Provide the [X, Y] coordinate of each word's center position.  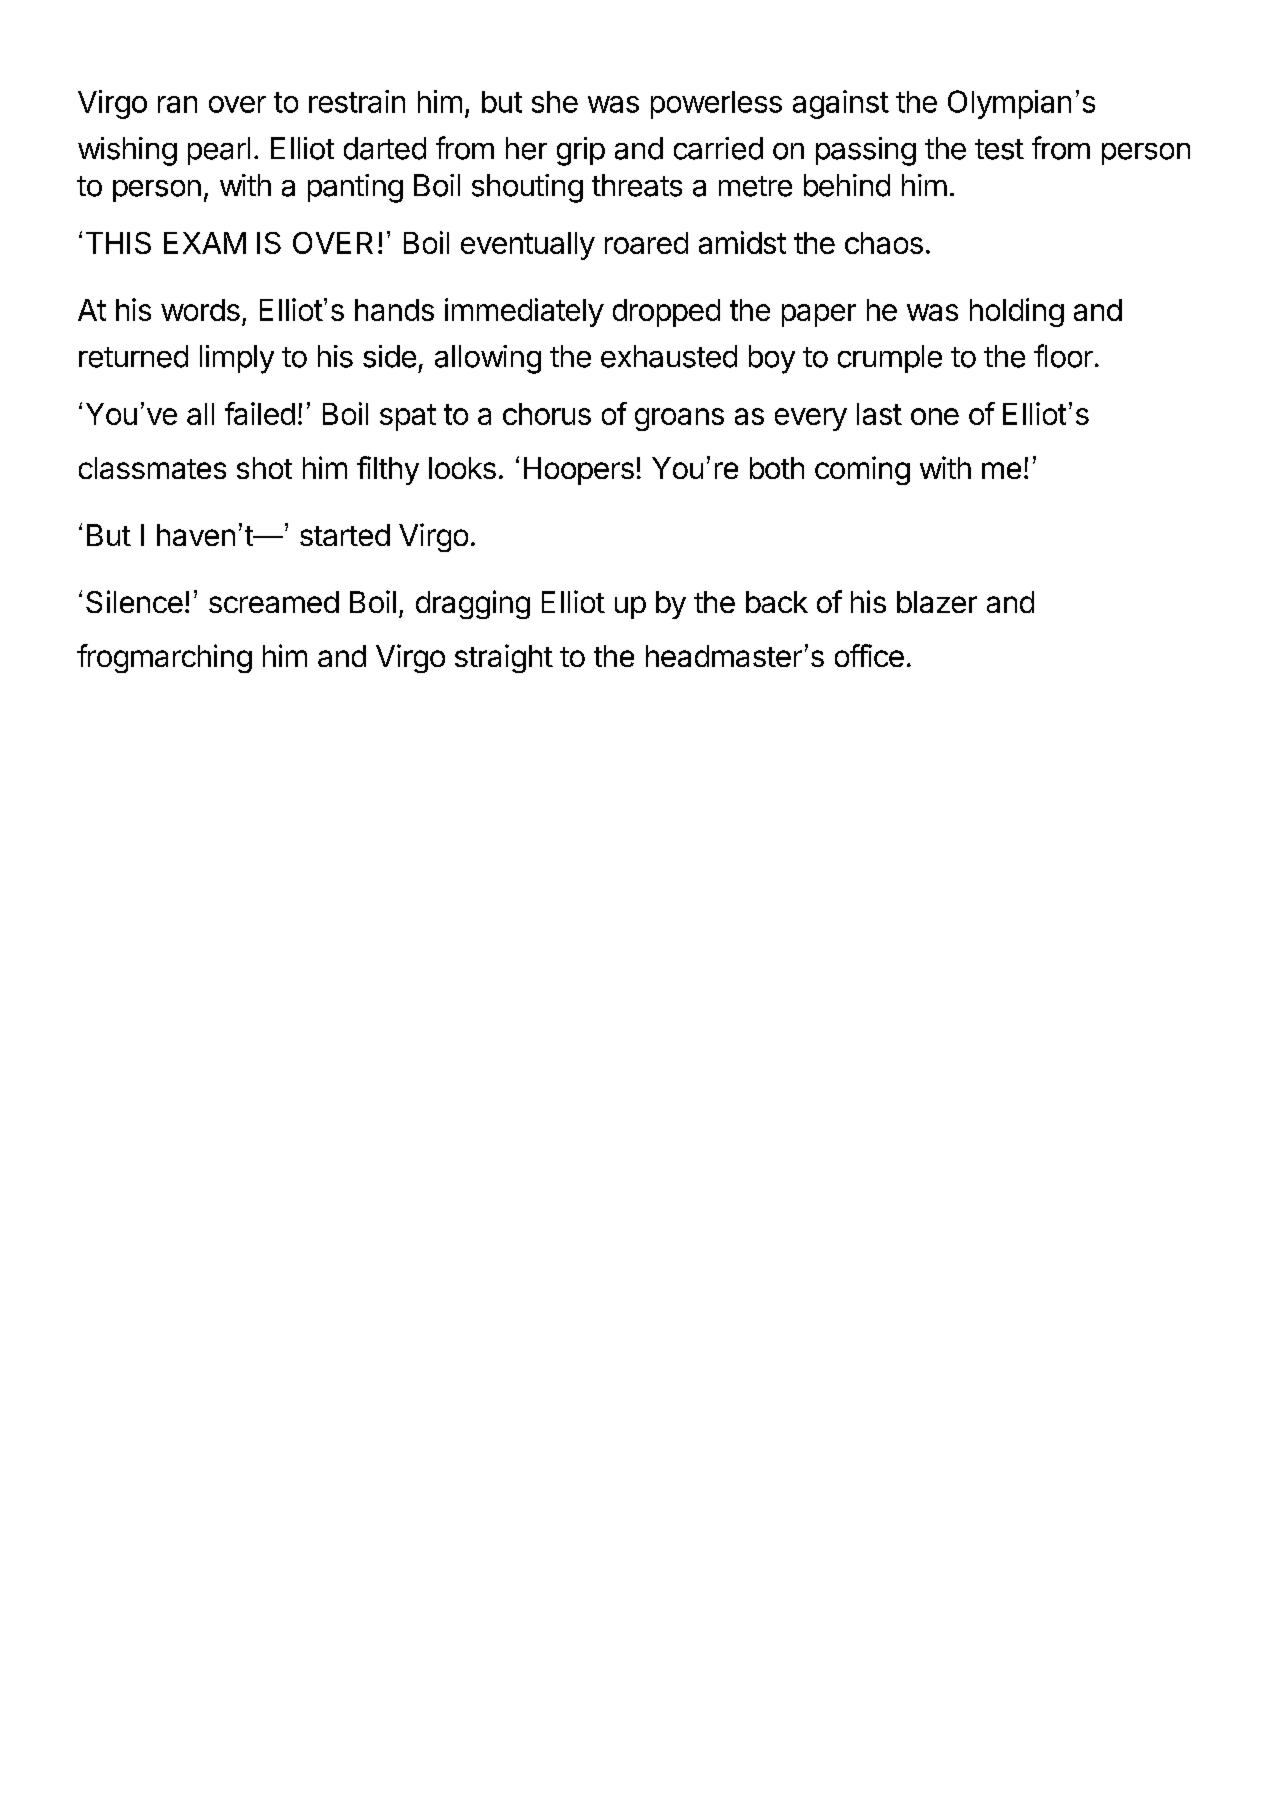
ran [177, 104]
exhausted [669, 356]
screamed [274, 602]
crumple [890, 359]
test [999, 149]
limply [237, 359]
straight [504, 658]
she [555, 102]
